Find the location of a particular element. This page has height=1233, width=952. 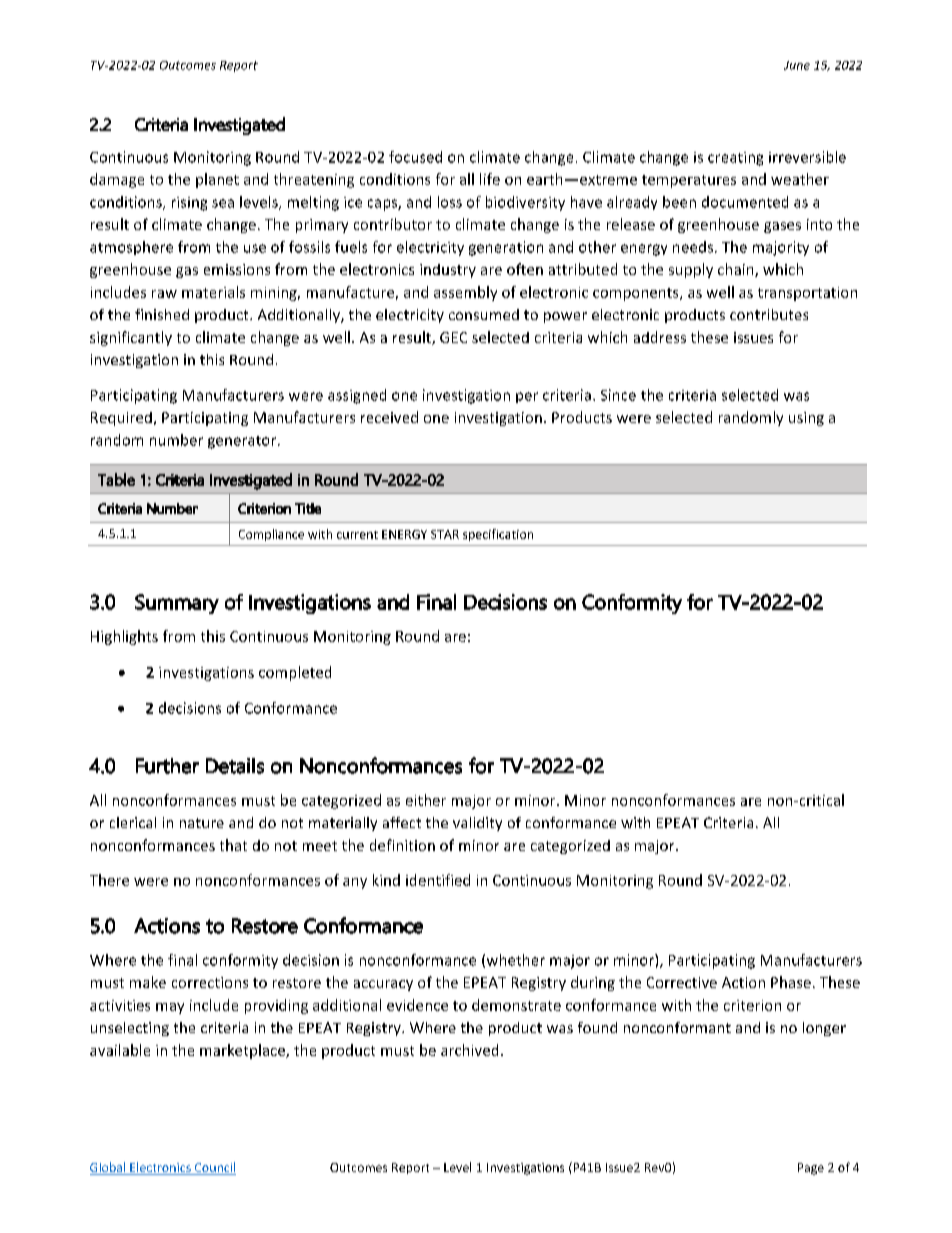

that is located at coordinates (233, 845).
